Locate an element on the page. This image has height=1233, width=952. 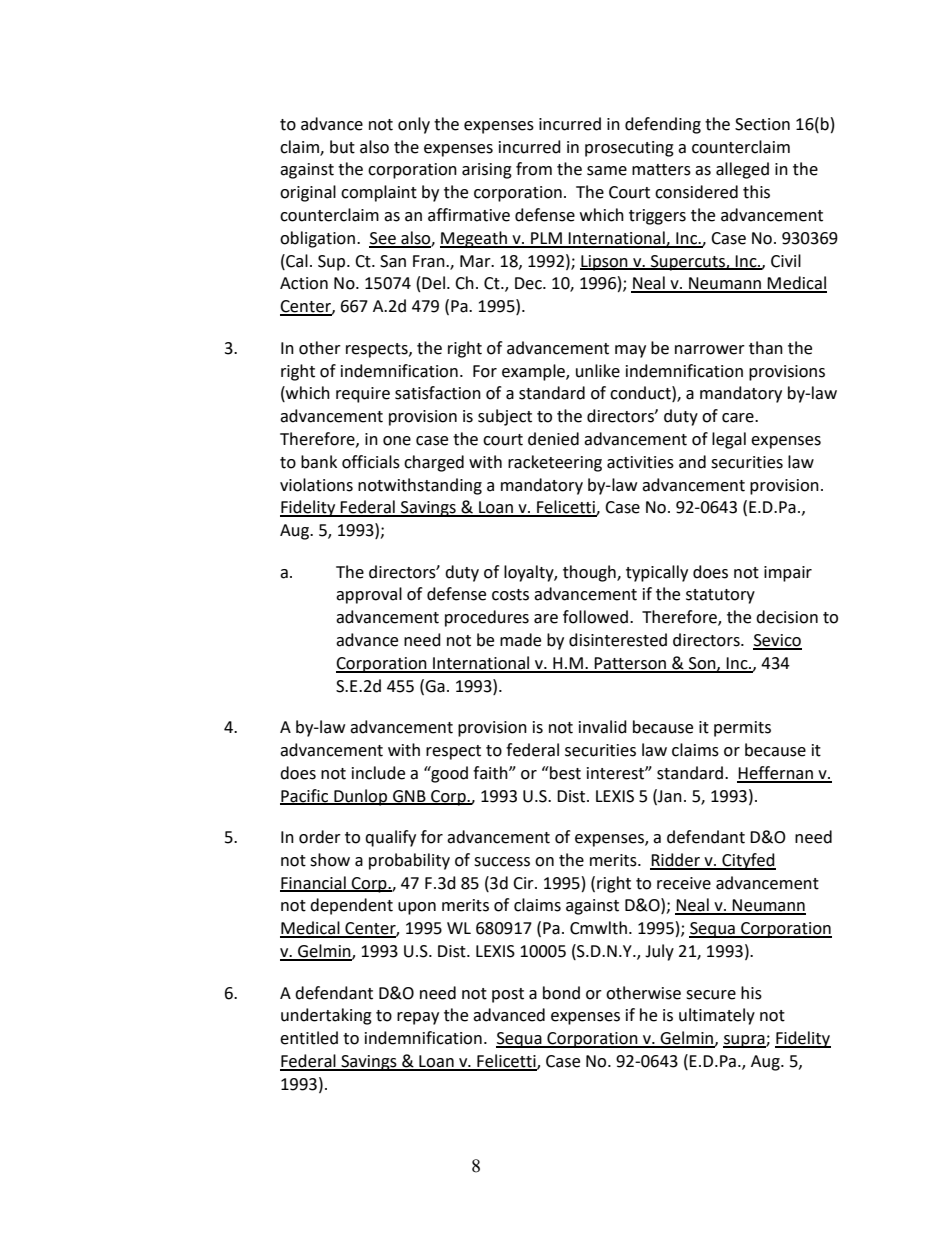
from is located at coordinates (534, 169).
